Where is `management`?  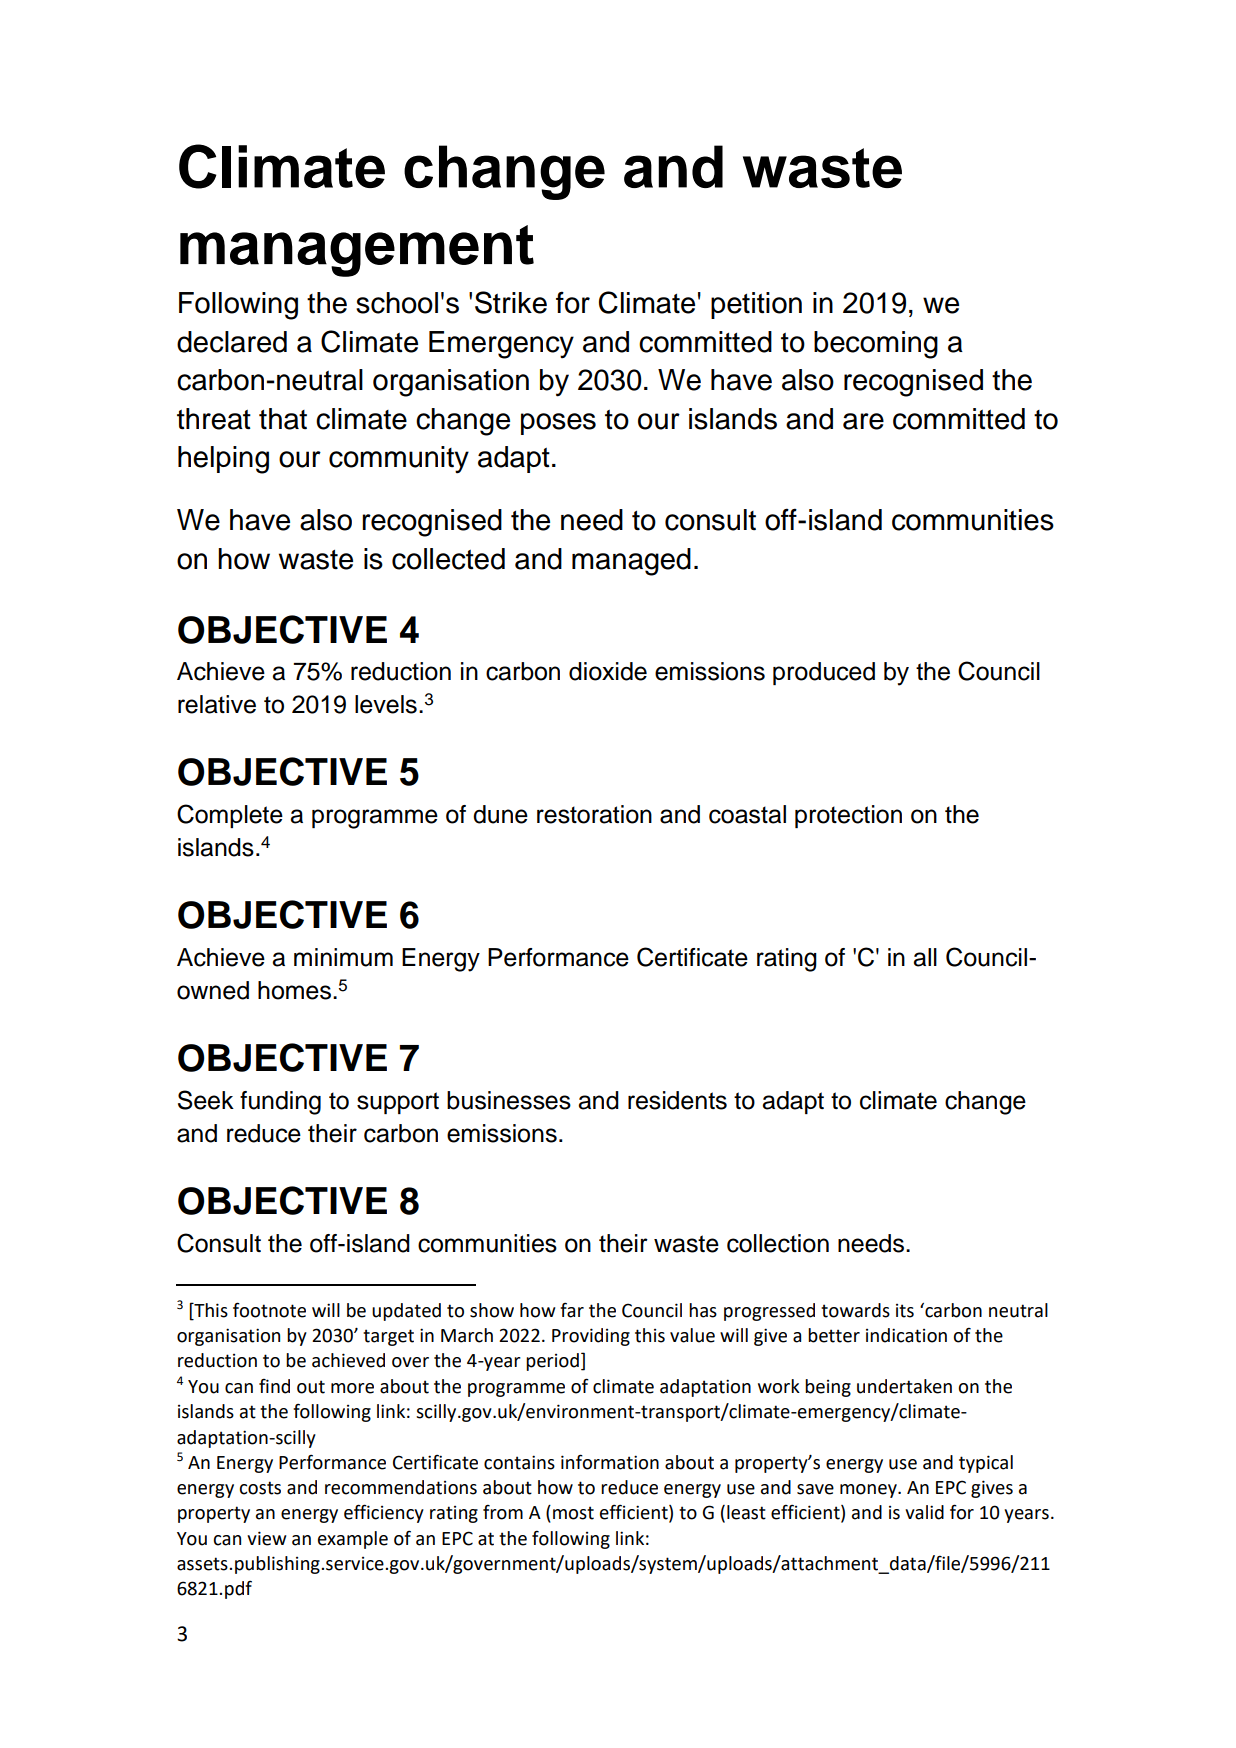
management is located at coordinates (357, 251).
